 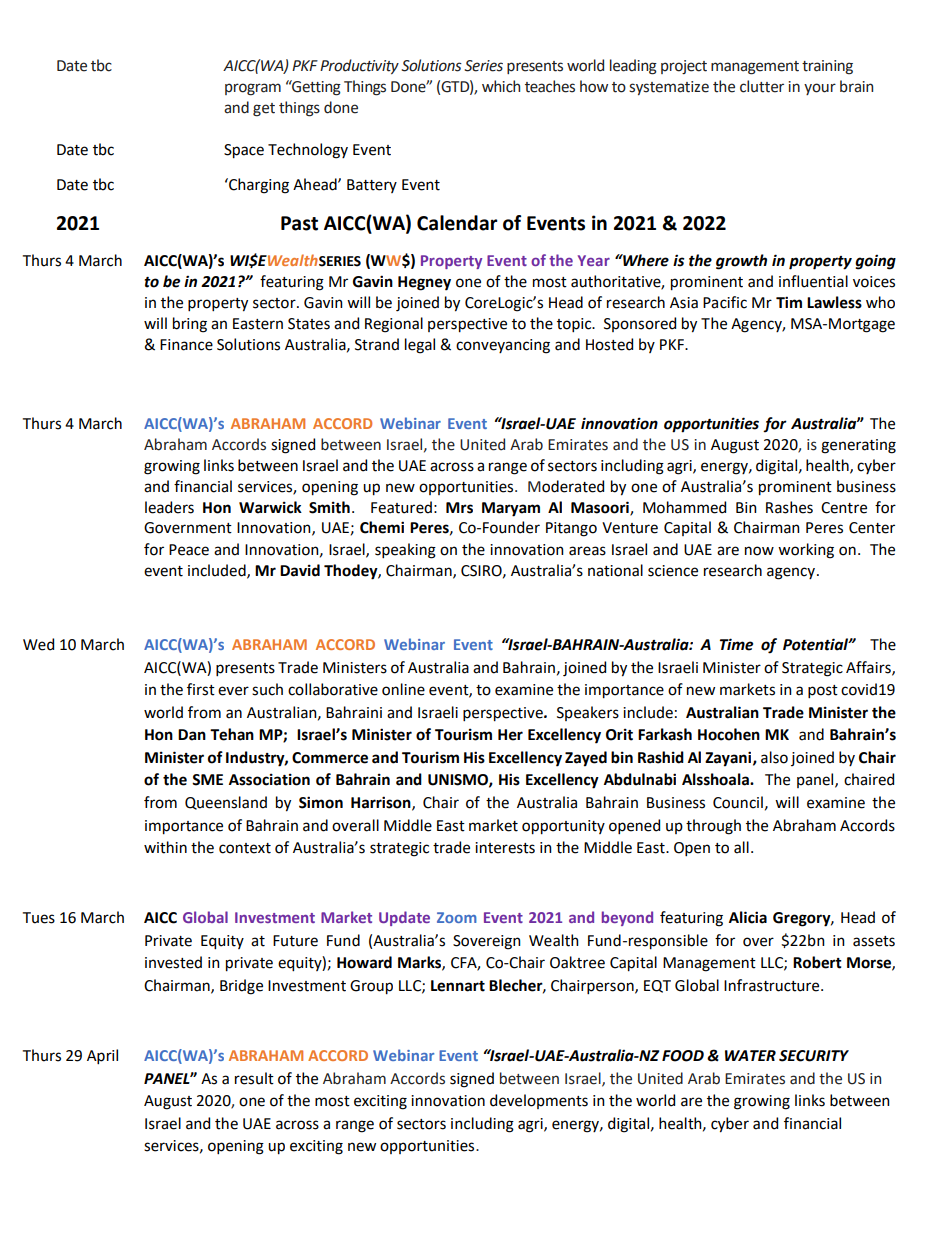 I want to click on clutter, so click(x=762, y=86).
